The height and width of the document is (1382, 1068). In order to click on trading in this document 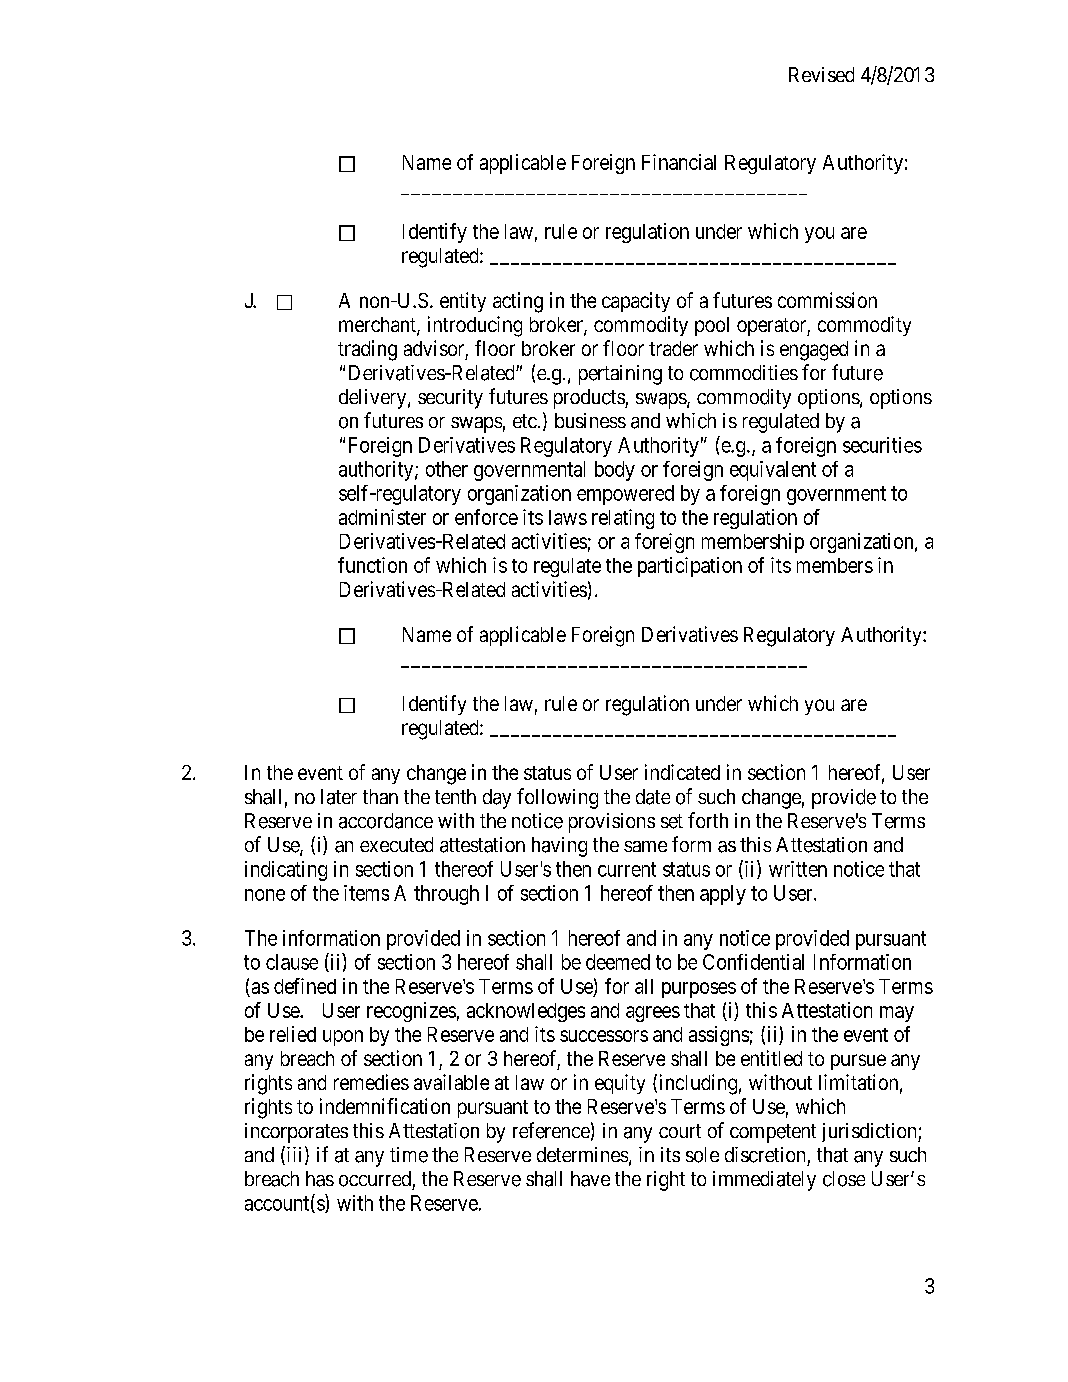, I will do `click(367, 350)`.
